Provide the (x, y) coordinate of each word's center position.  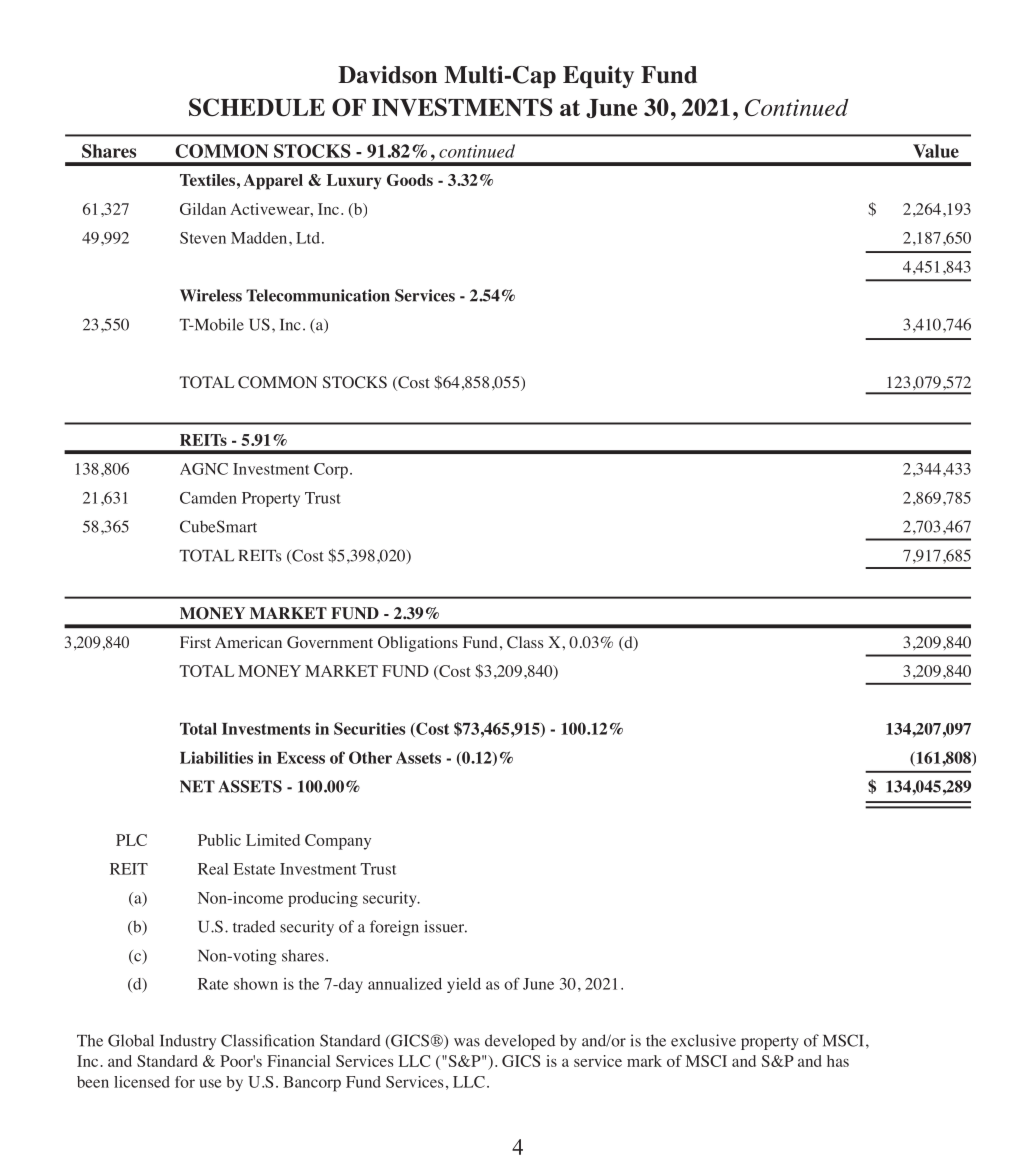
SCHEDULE (257, 107)
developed (520, 1042)
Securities (369, 728)
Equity (598, 77)
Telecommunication (318, 295)
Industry (188, 1042)
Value (936, 151)
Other (370, 757)
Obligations (418, 644)
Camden (208, 498)
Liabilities (216, 757)
